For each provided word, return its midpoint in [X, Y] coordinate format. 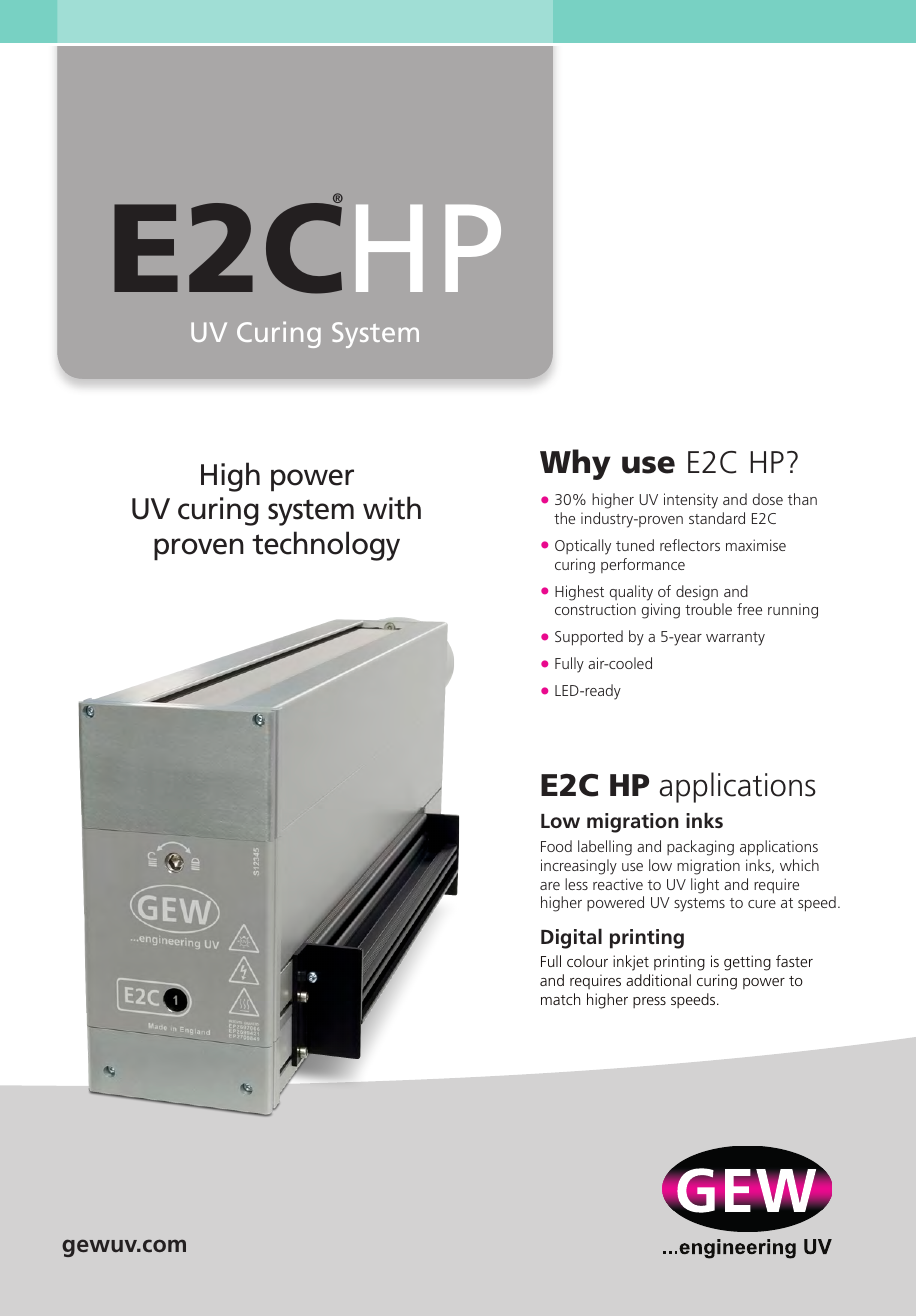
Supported [589, 638]
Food [556, 846]
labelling [605, 848]
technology [326, 546]
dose [768, 499]
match [560, 999]
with [392, 508]
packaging [700, 848]
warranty [735, 639]
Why [575, 464]
